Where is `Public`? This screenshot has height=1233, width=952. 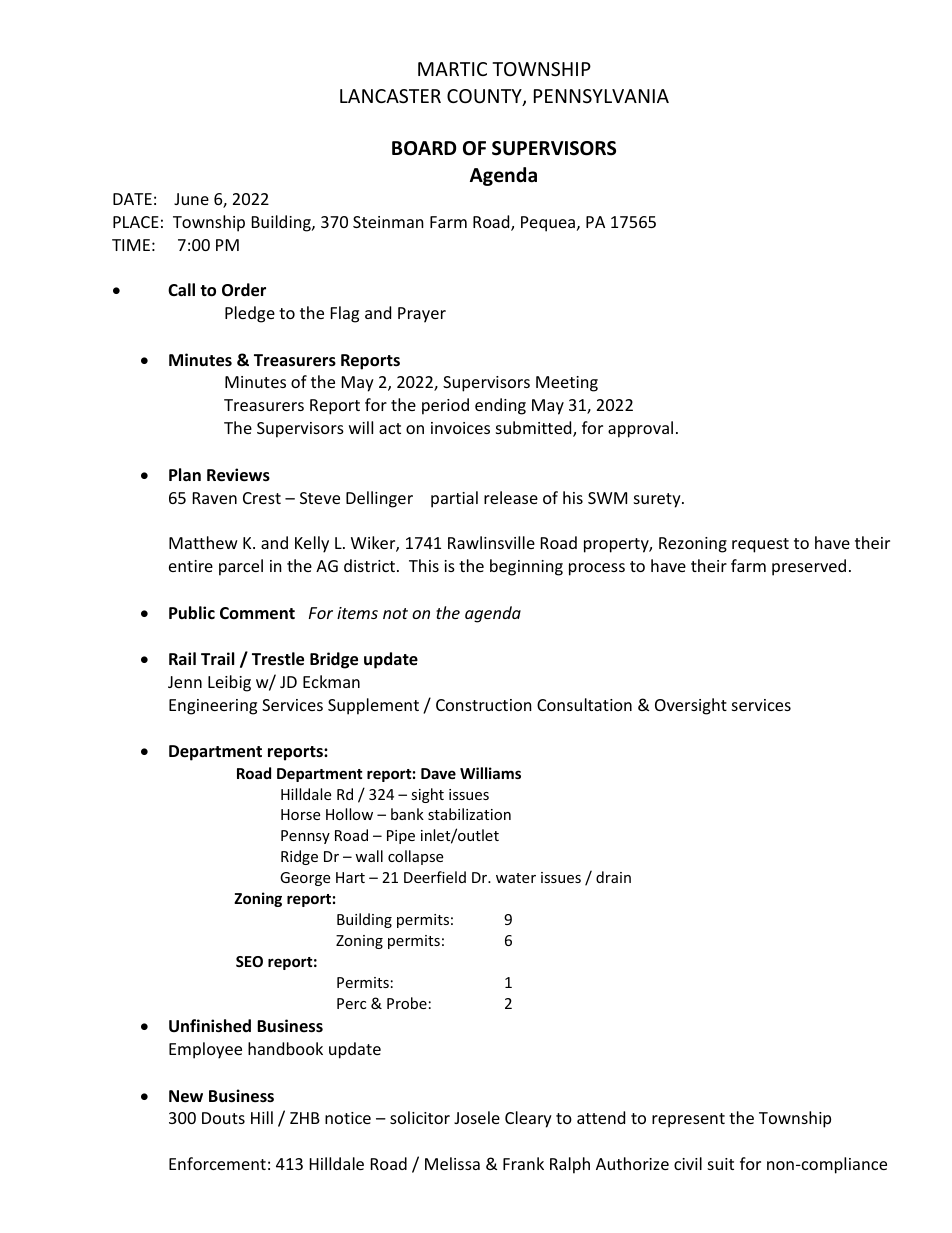
Public is located at coordinates (192, 613).
